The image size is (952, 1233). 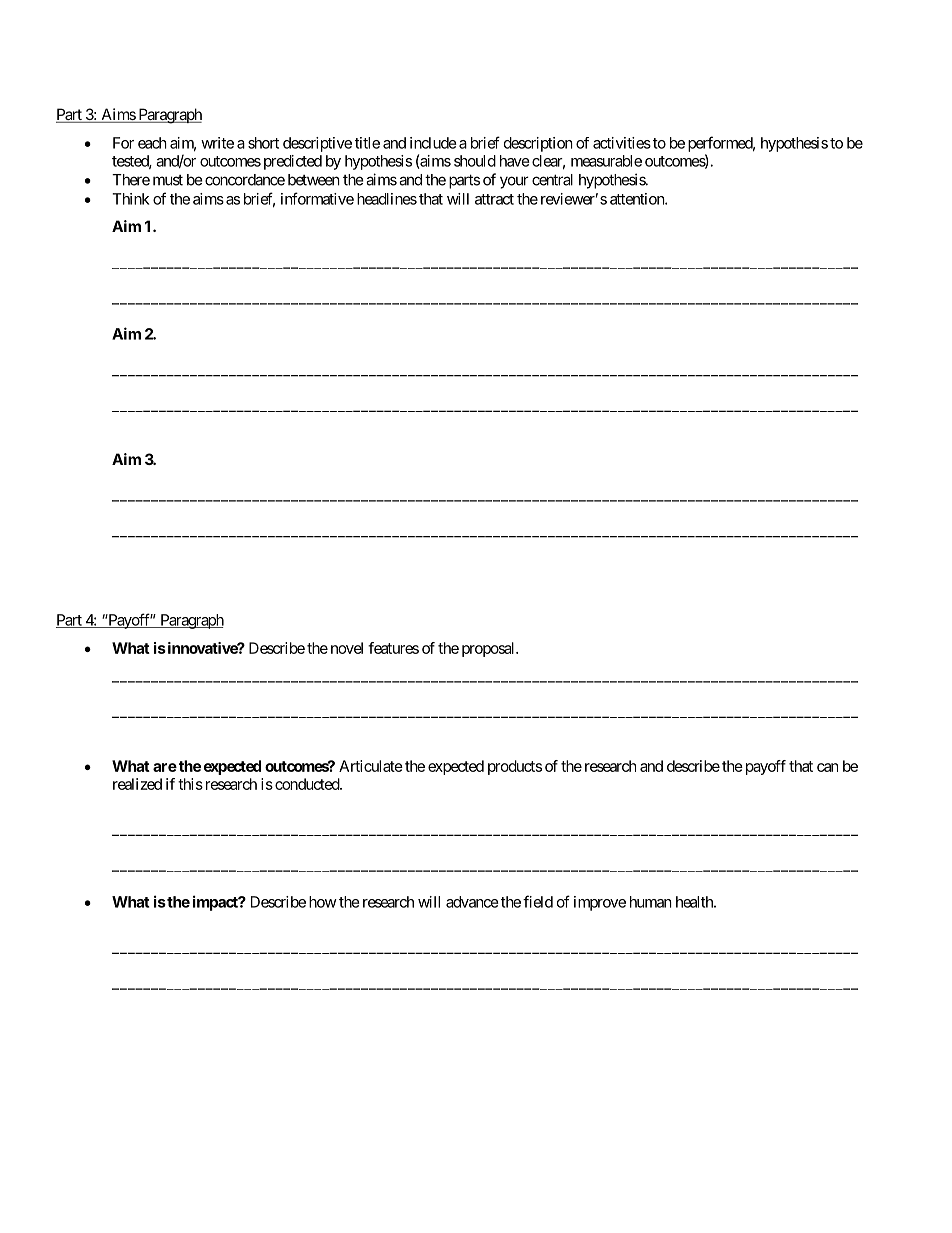 What do you see at coordinates (475, 161) in the screenshot?
I see `should` at bounding box center [475, 161].
